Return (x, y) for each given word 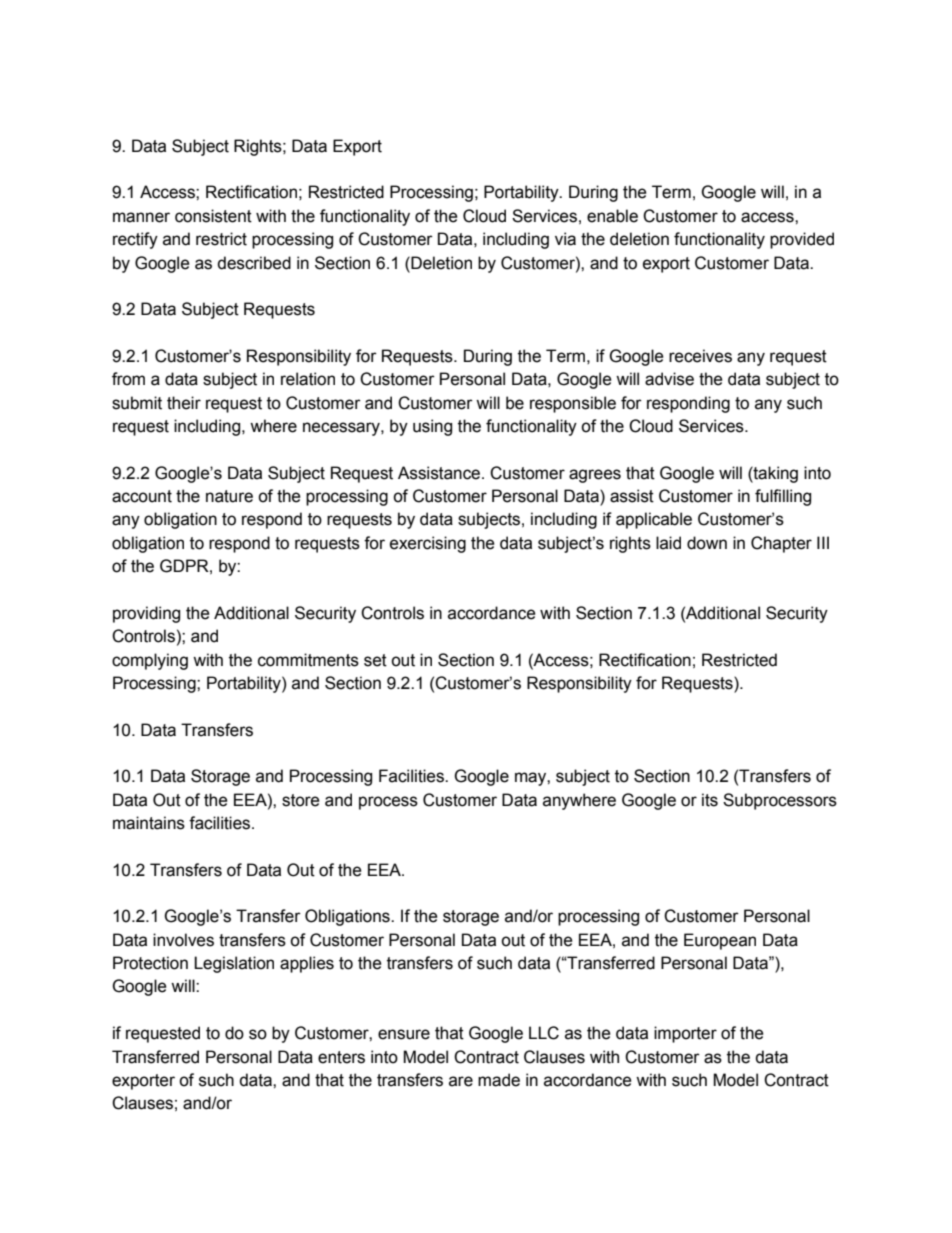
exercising (428, 544)
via (565, 239)
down (707, 543)
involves (183, 940)
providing (146, 614)
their (184, 403)
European (720, 941)
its (710, 800)
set (375, 660)
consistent (213, 216)
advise (669, 379)
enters (341, 1057)
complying (150, 661)
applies (307, 964)
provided (802, 240)
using (432, 427)
